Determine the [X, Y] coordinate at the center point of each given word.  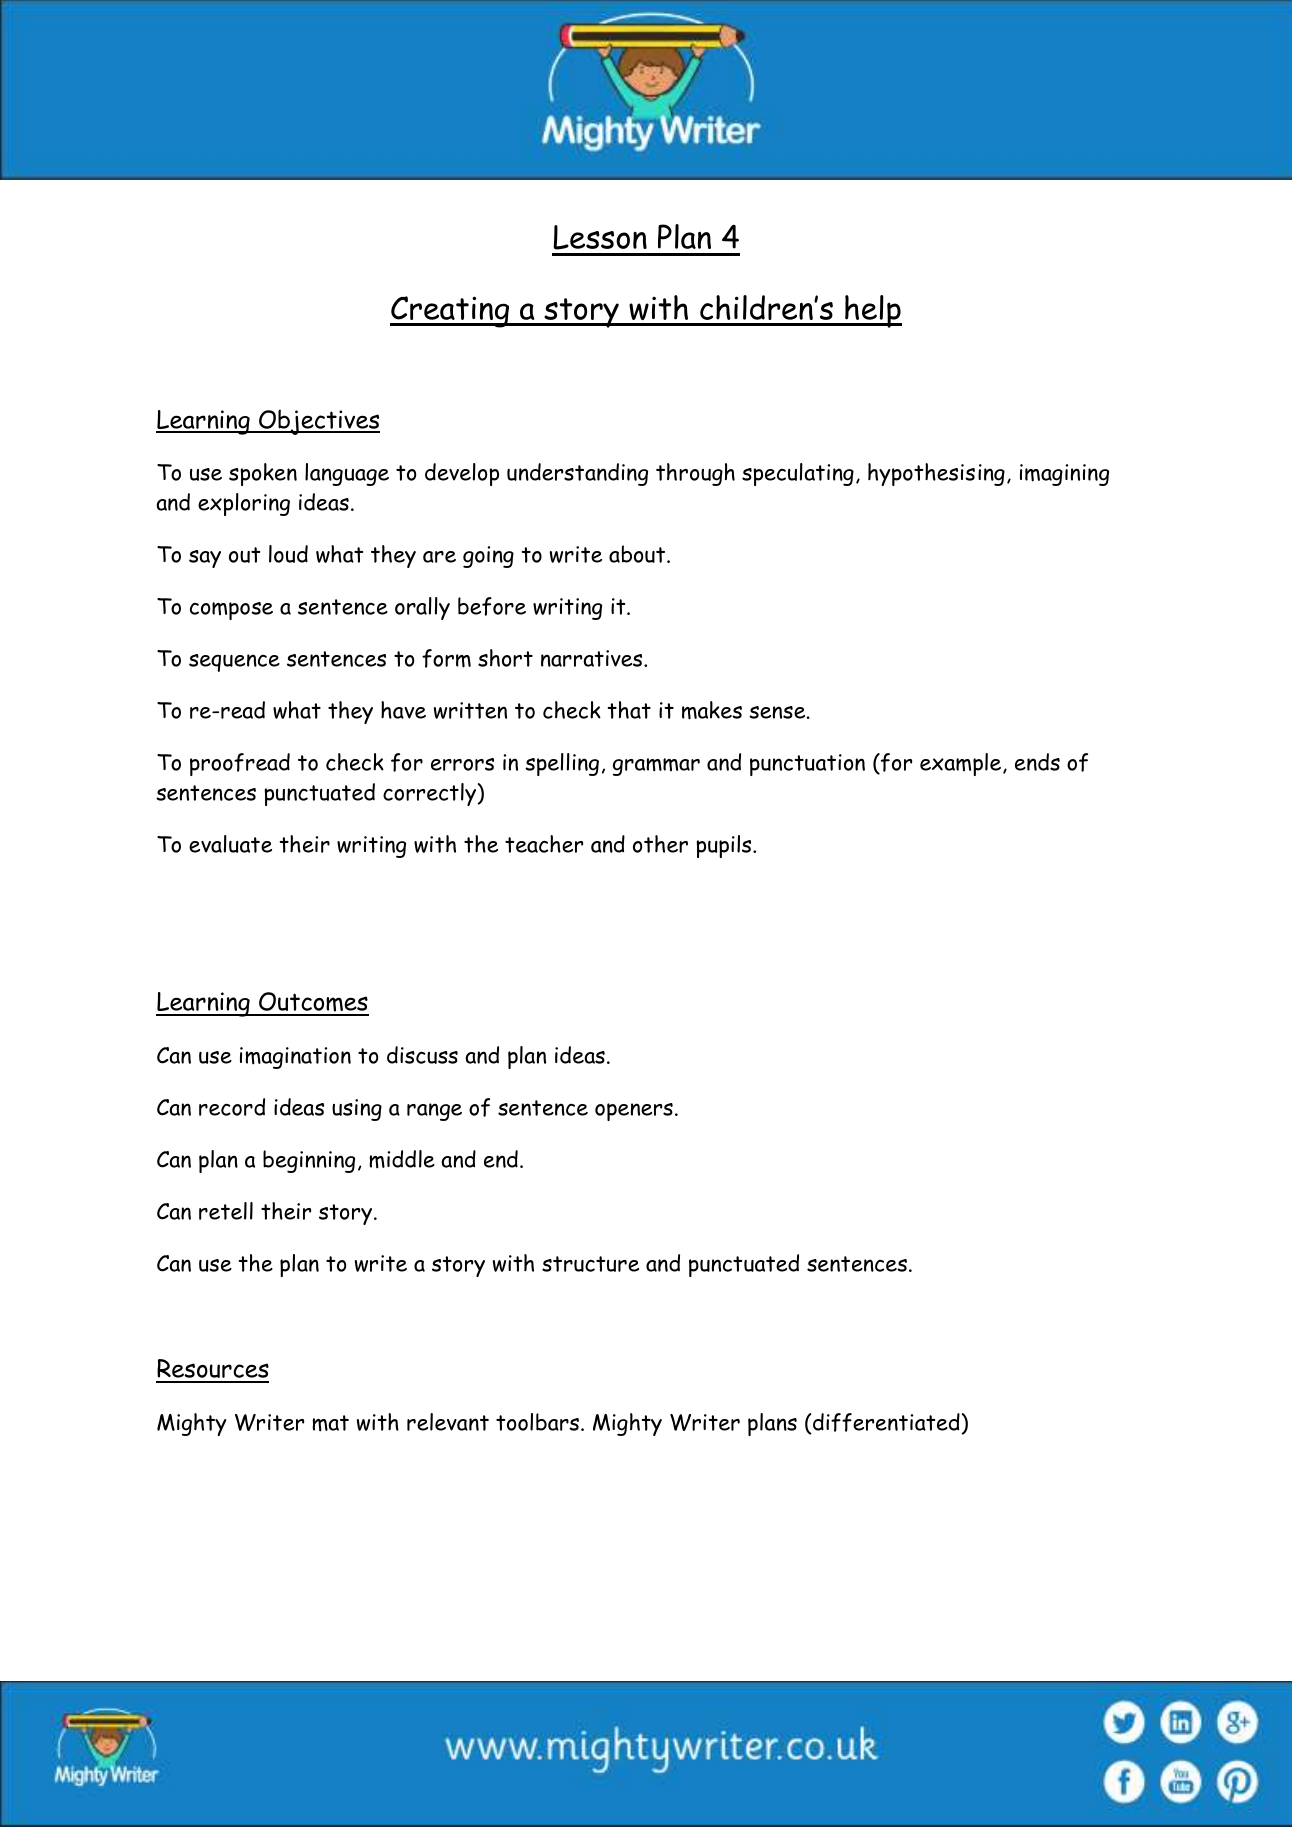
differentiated [885, 1423]
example [962, 764]
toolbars [539, 1422]
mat [330, 1423]
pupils [725, 846]
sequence [234, 663]
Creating [451, 312]
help [872, 311]
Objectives [318, 422]
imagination [295, 1058]
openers [634, 1112]
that [629, 710]
